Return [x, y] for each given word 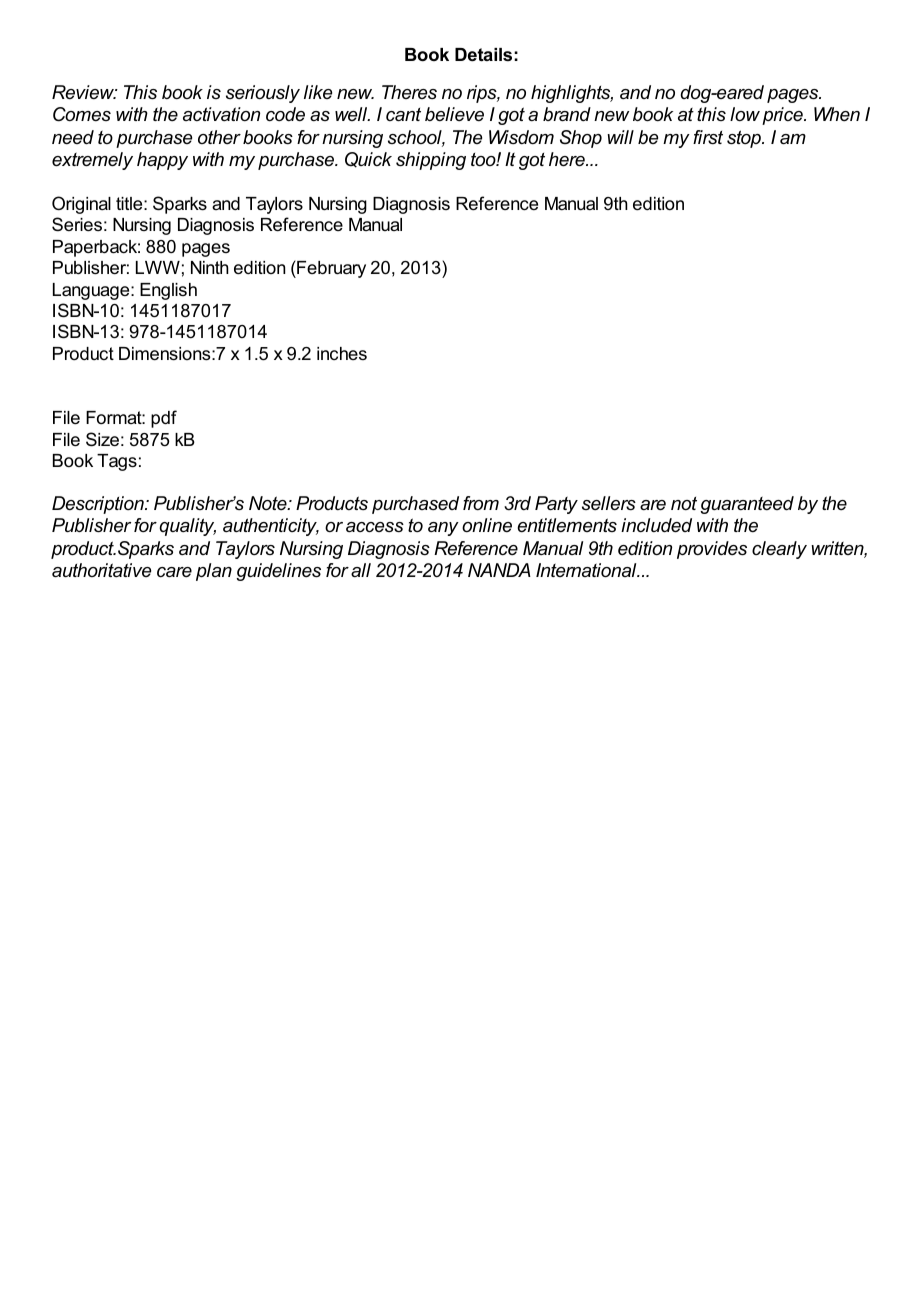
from [481, 503]
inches [342, 353]
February [330, 269]
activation [221, 114]
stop [745, 139]
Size [102, 439]
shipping [431, 161]
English [168, 291]
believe [454, 114]
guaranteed [747, 505]
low [745, 114]
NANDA [499, 570]
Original [81, 205]
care [174, 572]
